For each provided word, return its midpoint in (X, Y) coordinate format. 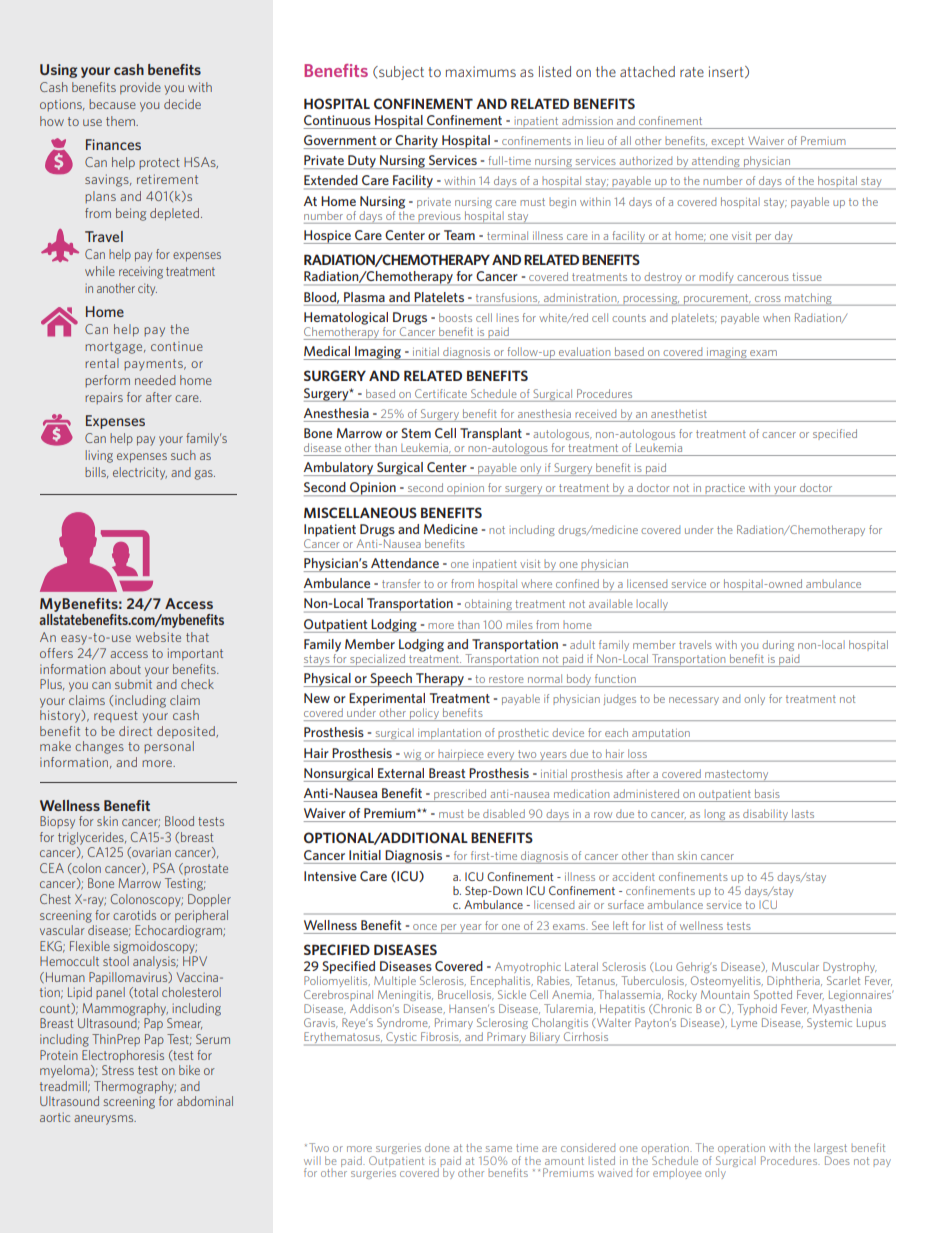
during (778, 645)
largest (830, 1150)
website (158, 637)
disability (765, 815)
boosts (455, 317)
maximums (481, 71)
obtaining (488, 606)
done (437, 1147)
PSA (164, 868)
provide (140, 88)
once (425, 927)
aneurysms (105, 1120)
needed (155, 380)
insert (727, 72)
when (776, 318)
